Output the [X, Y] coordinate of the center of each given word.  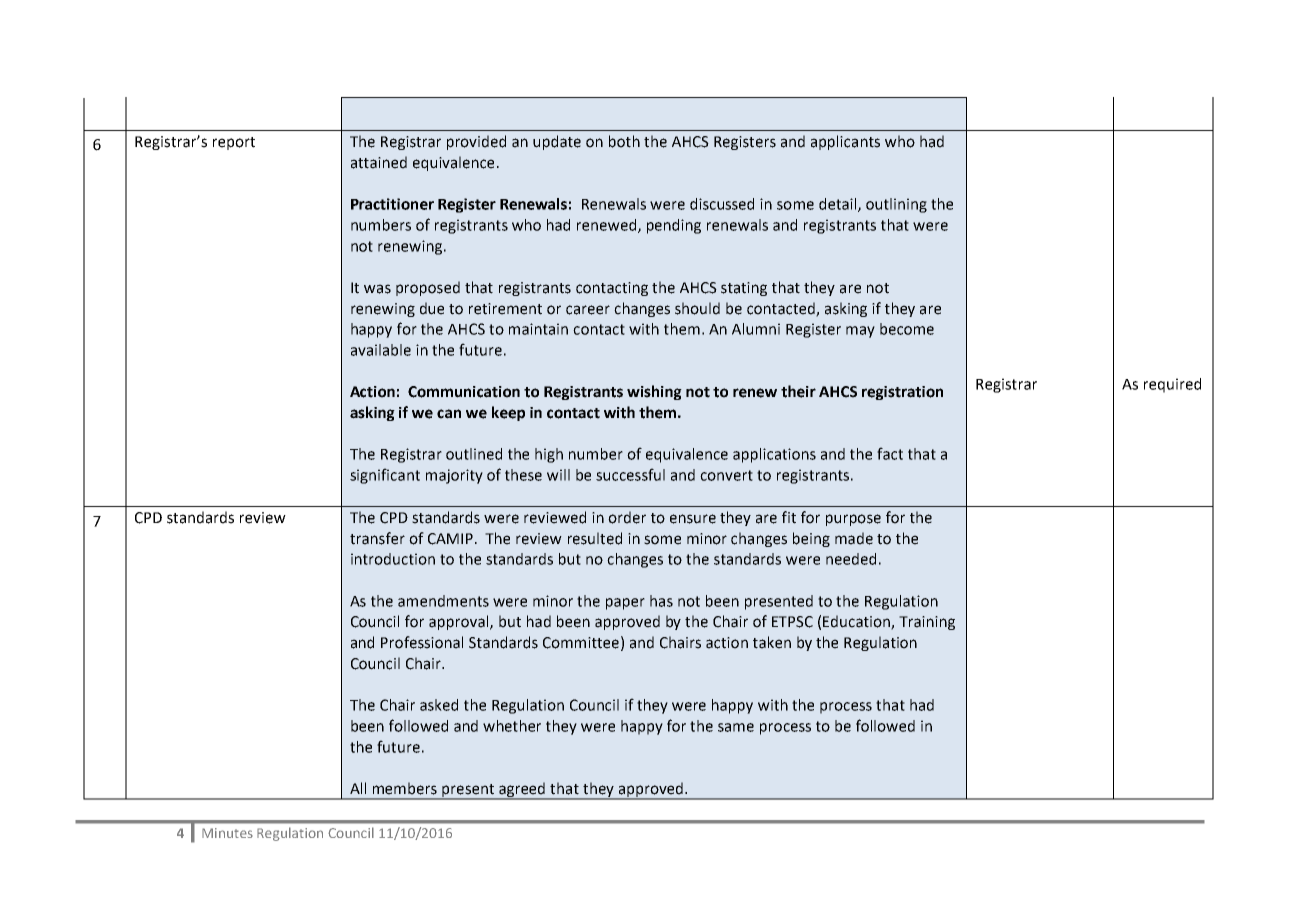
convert [726, 475]
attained [379, 162]
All [358, 788]
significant [385, 476]
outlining [896, 205]
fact [890, 453]
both [624, 141]
